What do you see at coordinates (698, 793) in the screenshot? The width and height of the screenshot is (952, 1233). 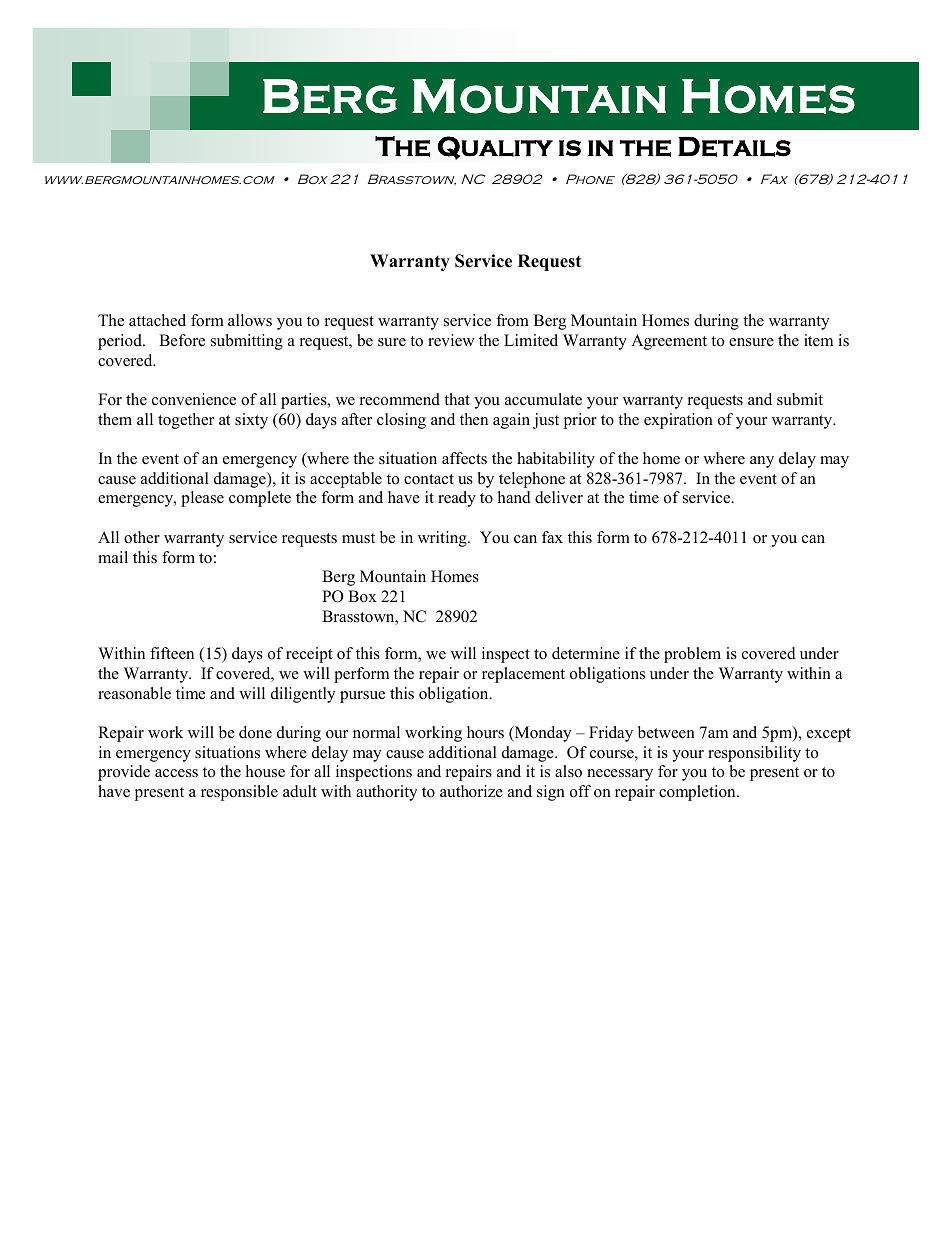 I see `completion` at bounding box center [698, 793].
